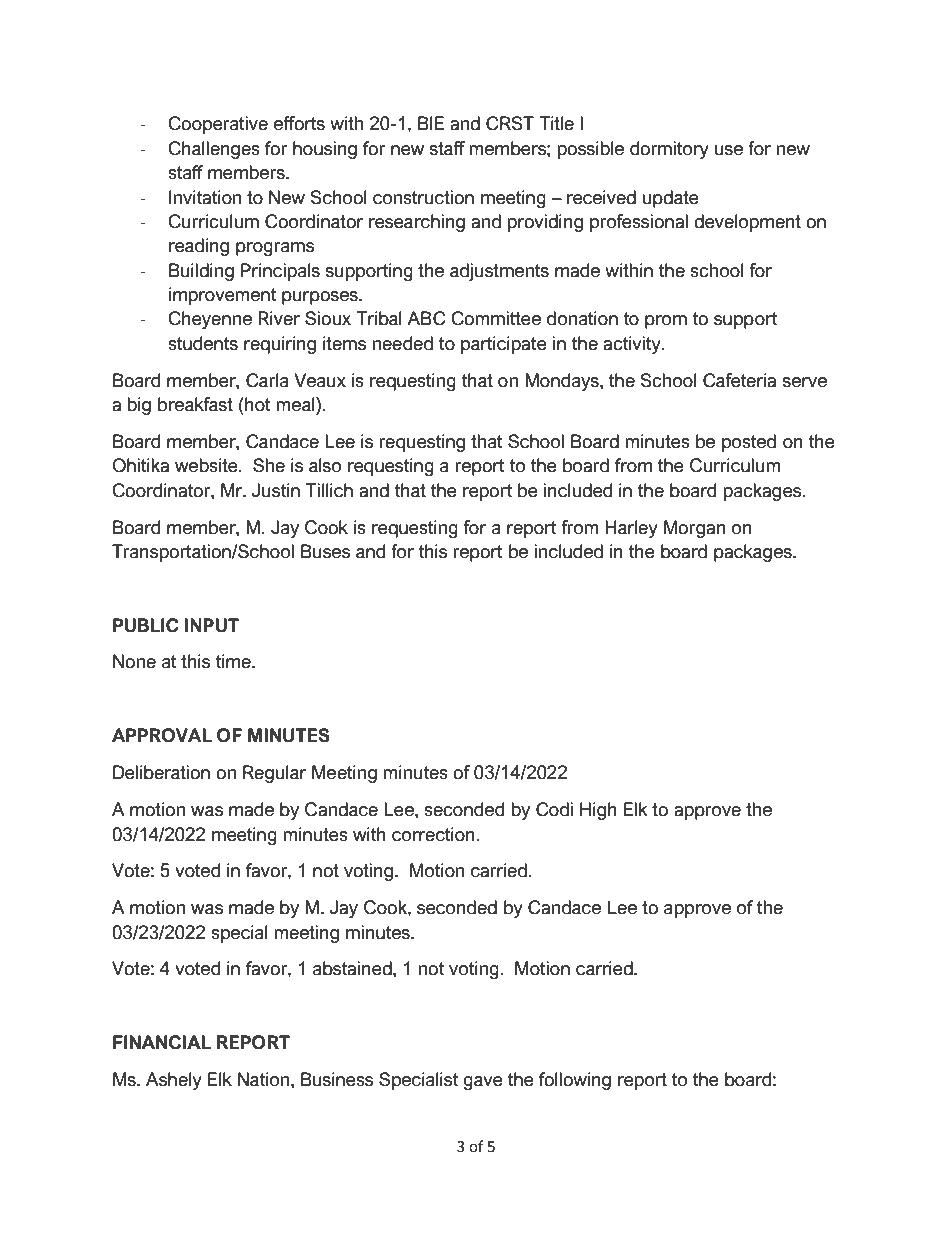  I want to click on FINANCIAL, so click(162, 1042).
